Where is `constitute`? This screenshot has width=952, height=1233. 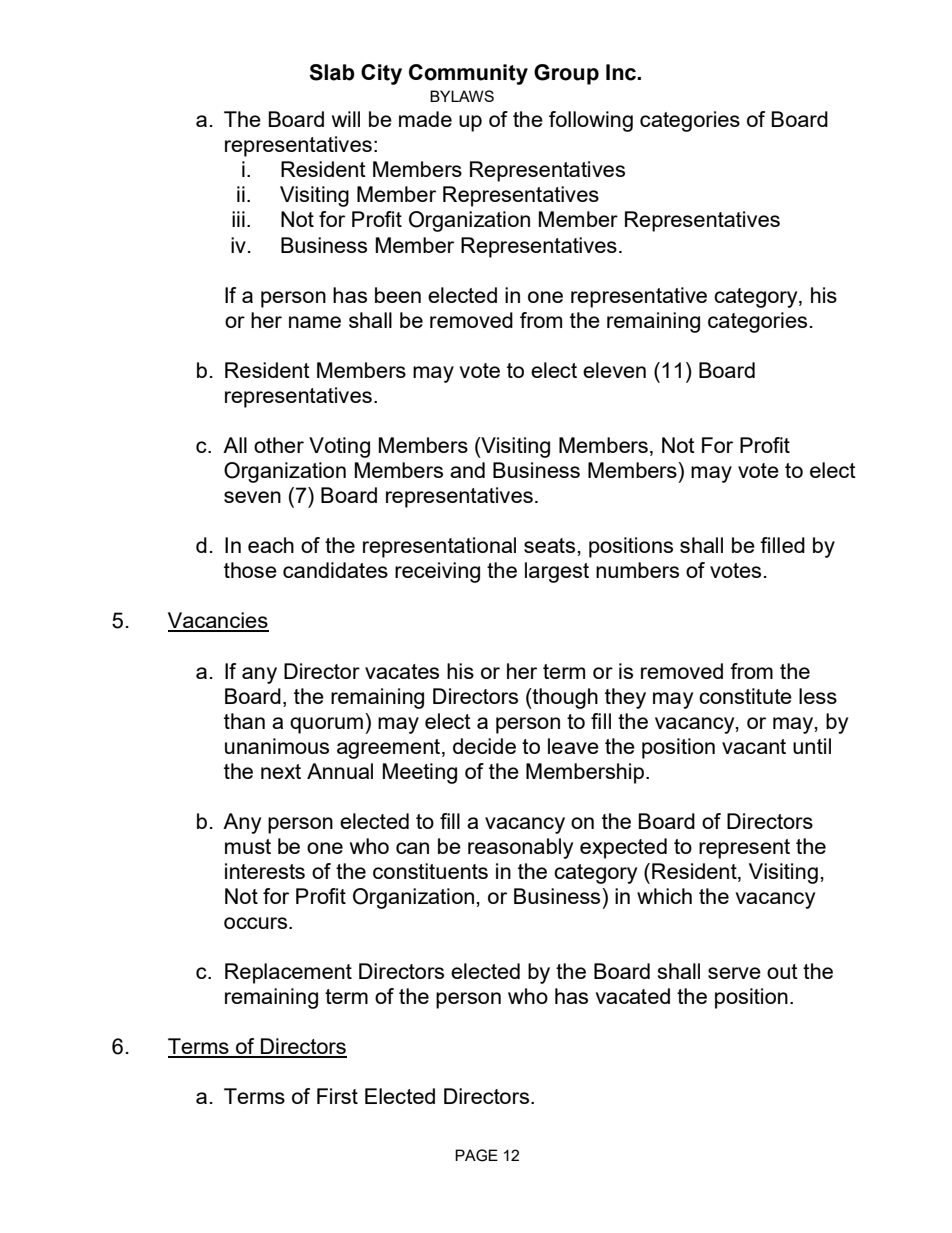 constitute is located at coordinates (745, 696).
